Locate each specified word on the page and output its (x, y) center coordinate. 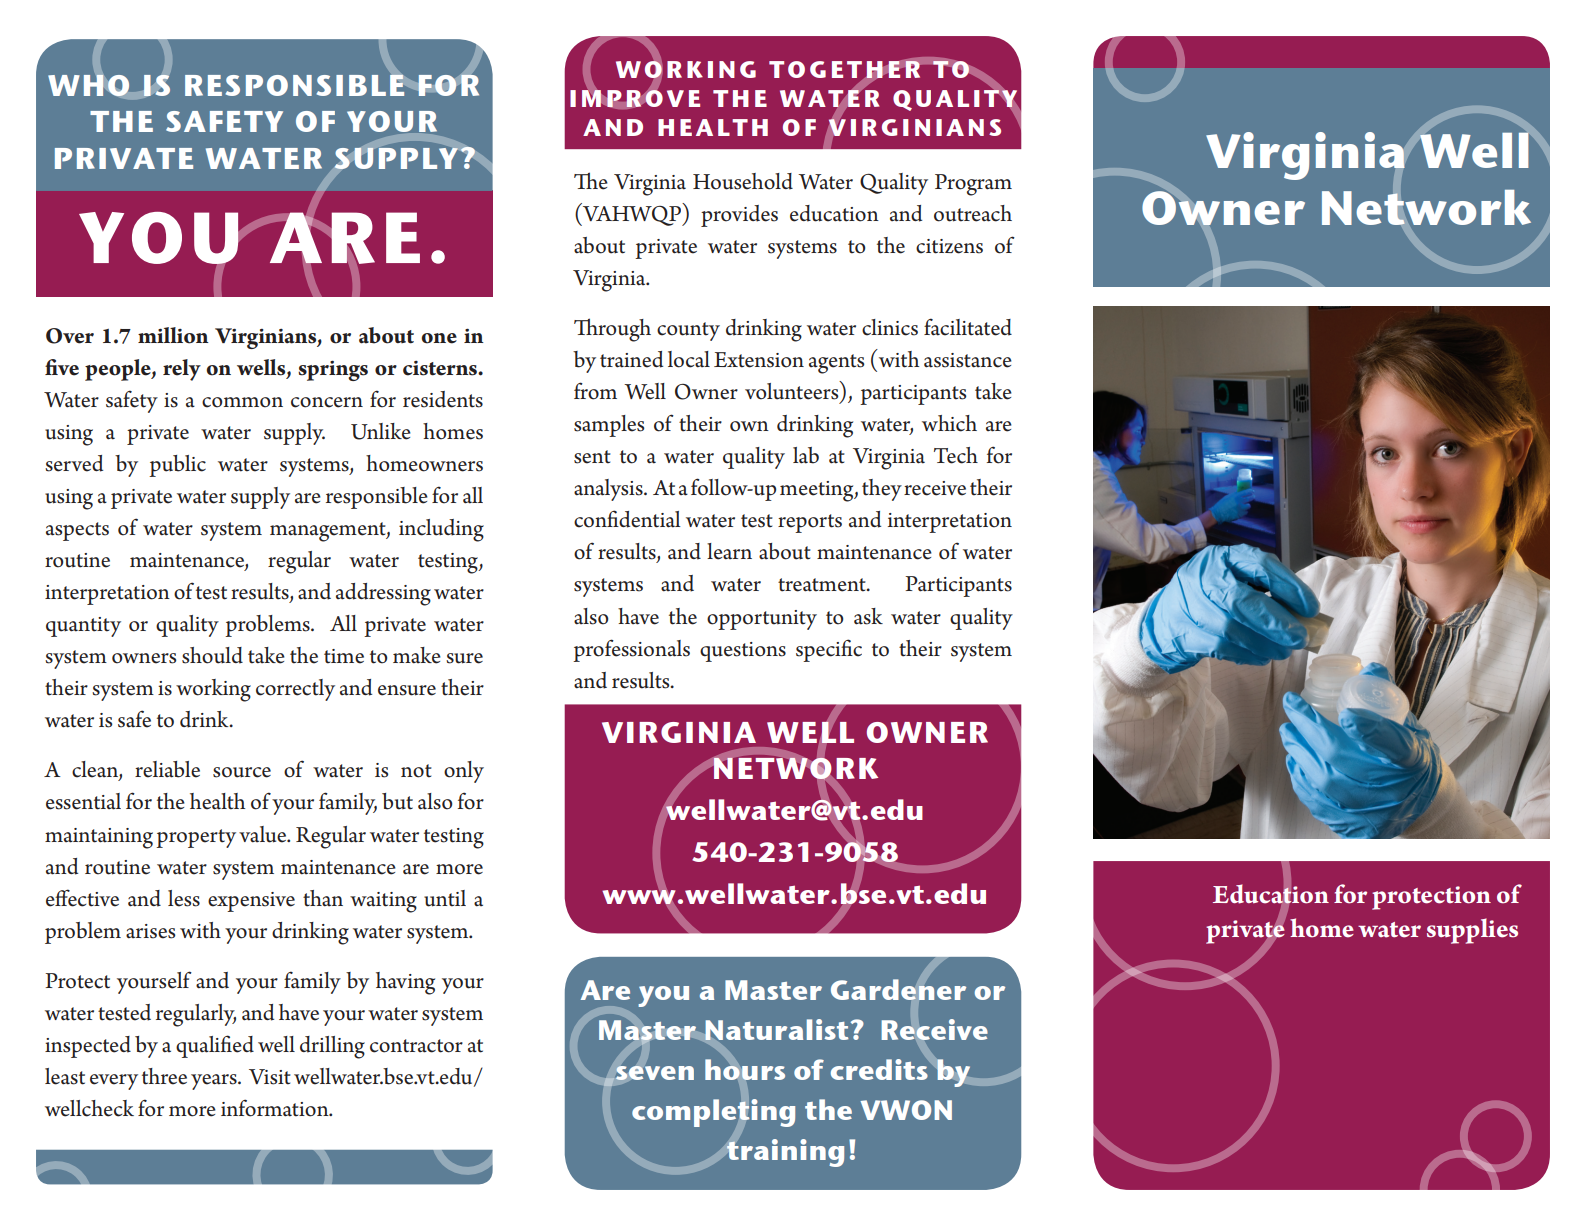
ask (868, 616)
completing (713, 1113)
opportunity (762, 620)
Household (743, 181)
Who (88, 85)
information (276, 1108)
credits (879, 1069)
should (212, 655)
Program (973, 185)
